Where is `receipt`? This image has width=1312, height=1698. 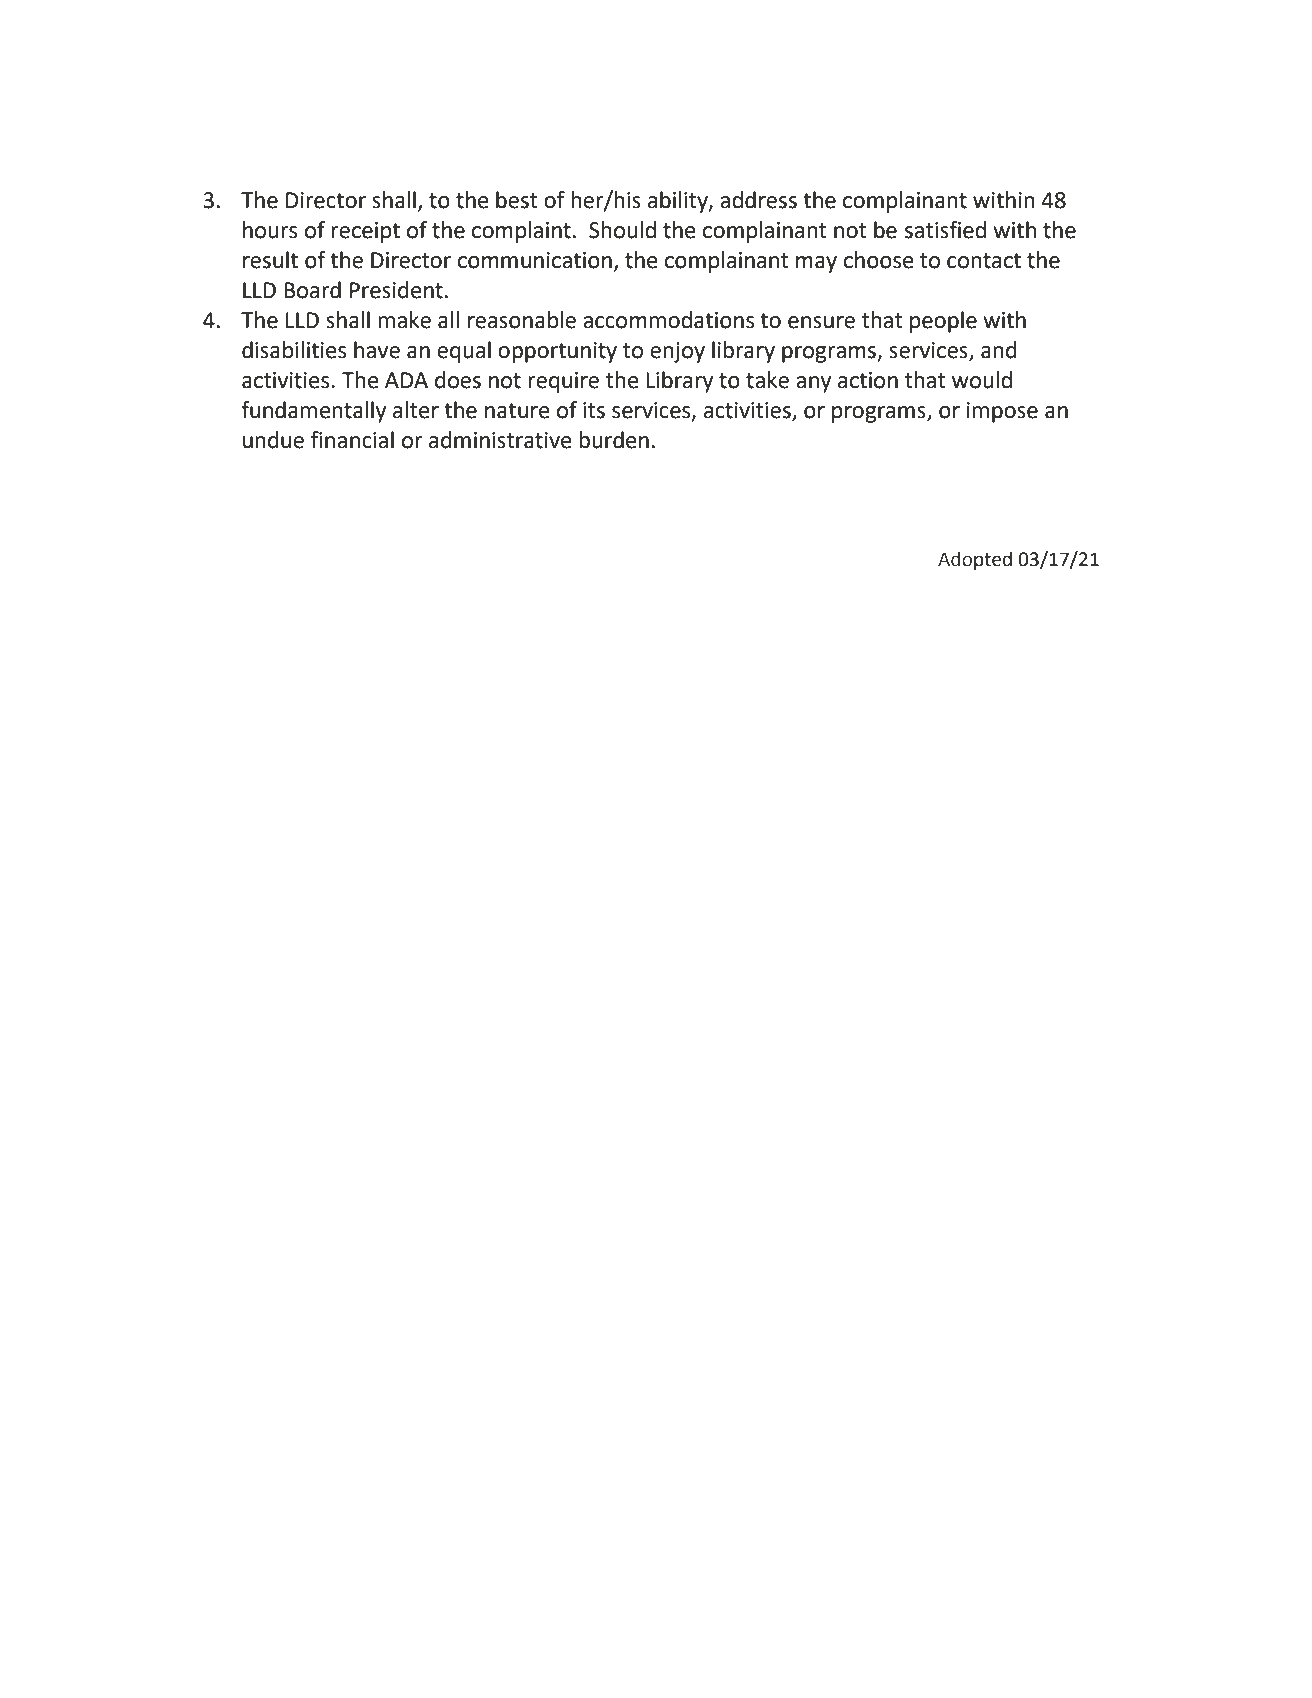 receipt is located at coordinates (365, 232).
